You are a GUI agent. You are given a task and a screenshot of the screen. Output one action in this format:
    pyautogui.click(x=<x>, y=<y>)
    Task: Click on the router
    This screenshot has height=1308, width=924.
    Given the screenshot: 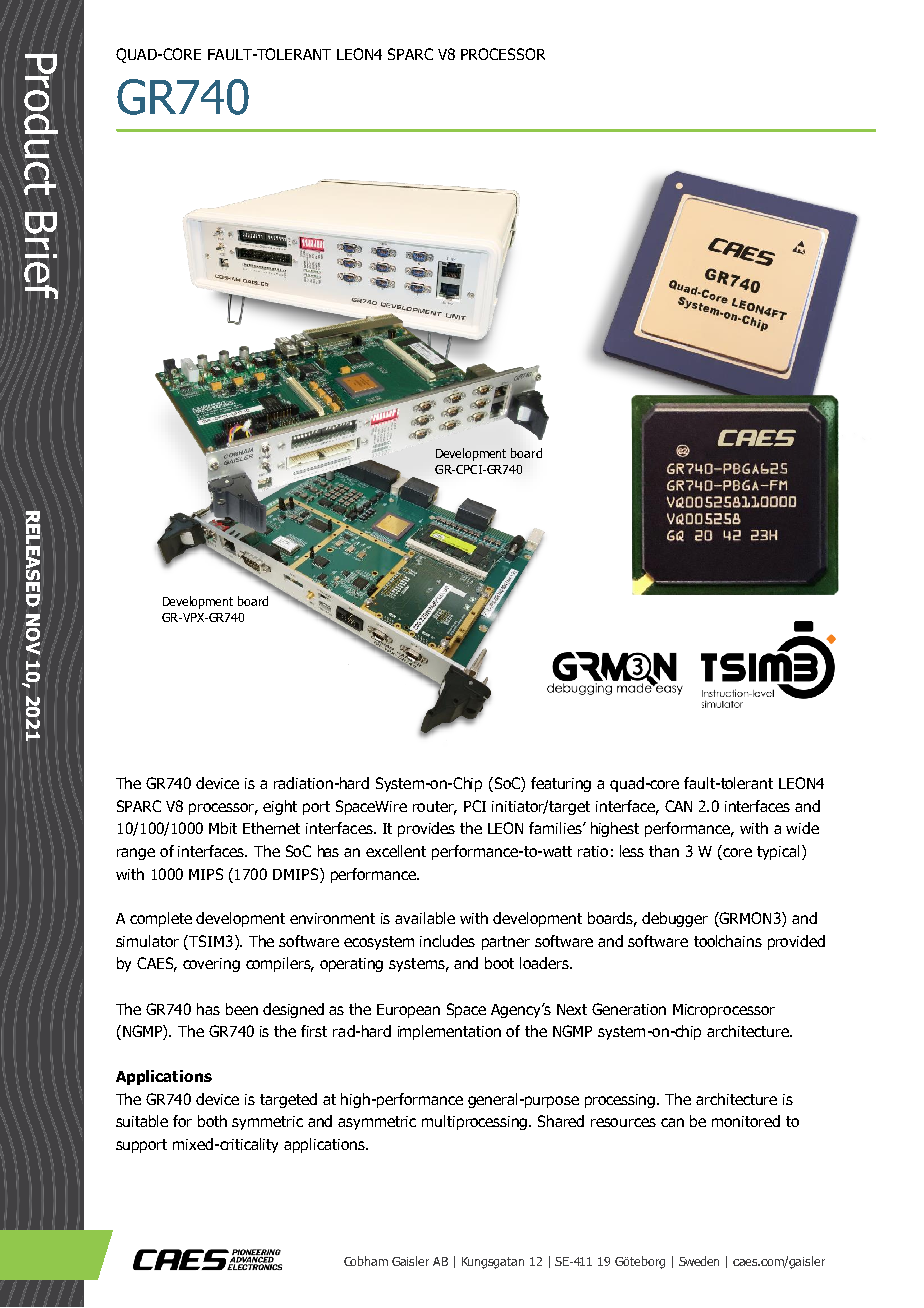 What is the action you would take?
    pyautogui.click(x=435, y=808)
